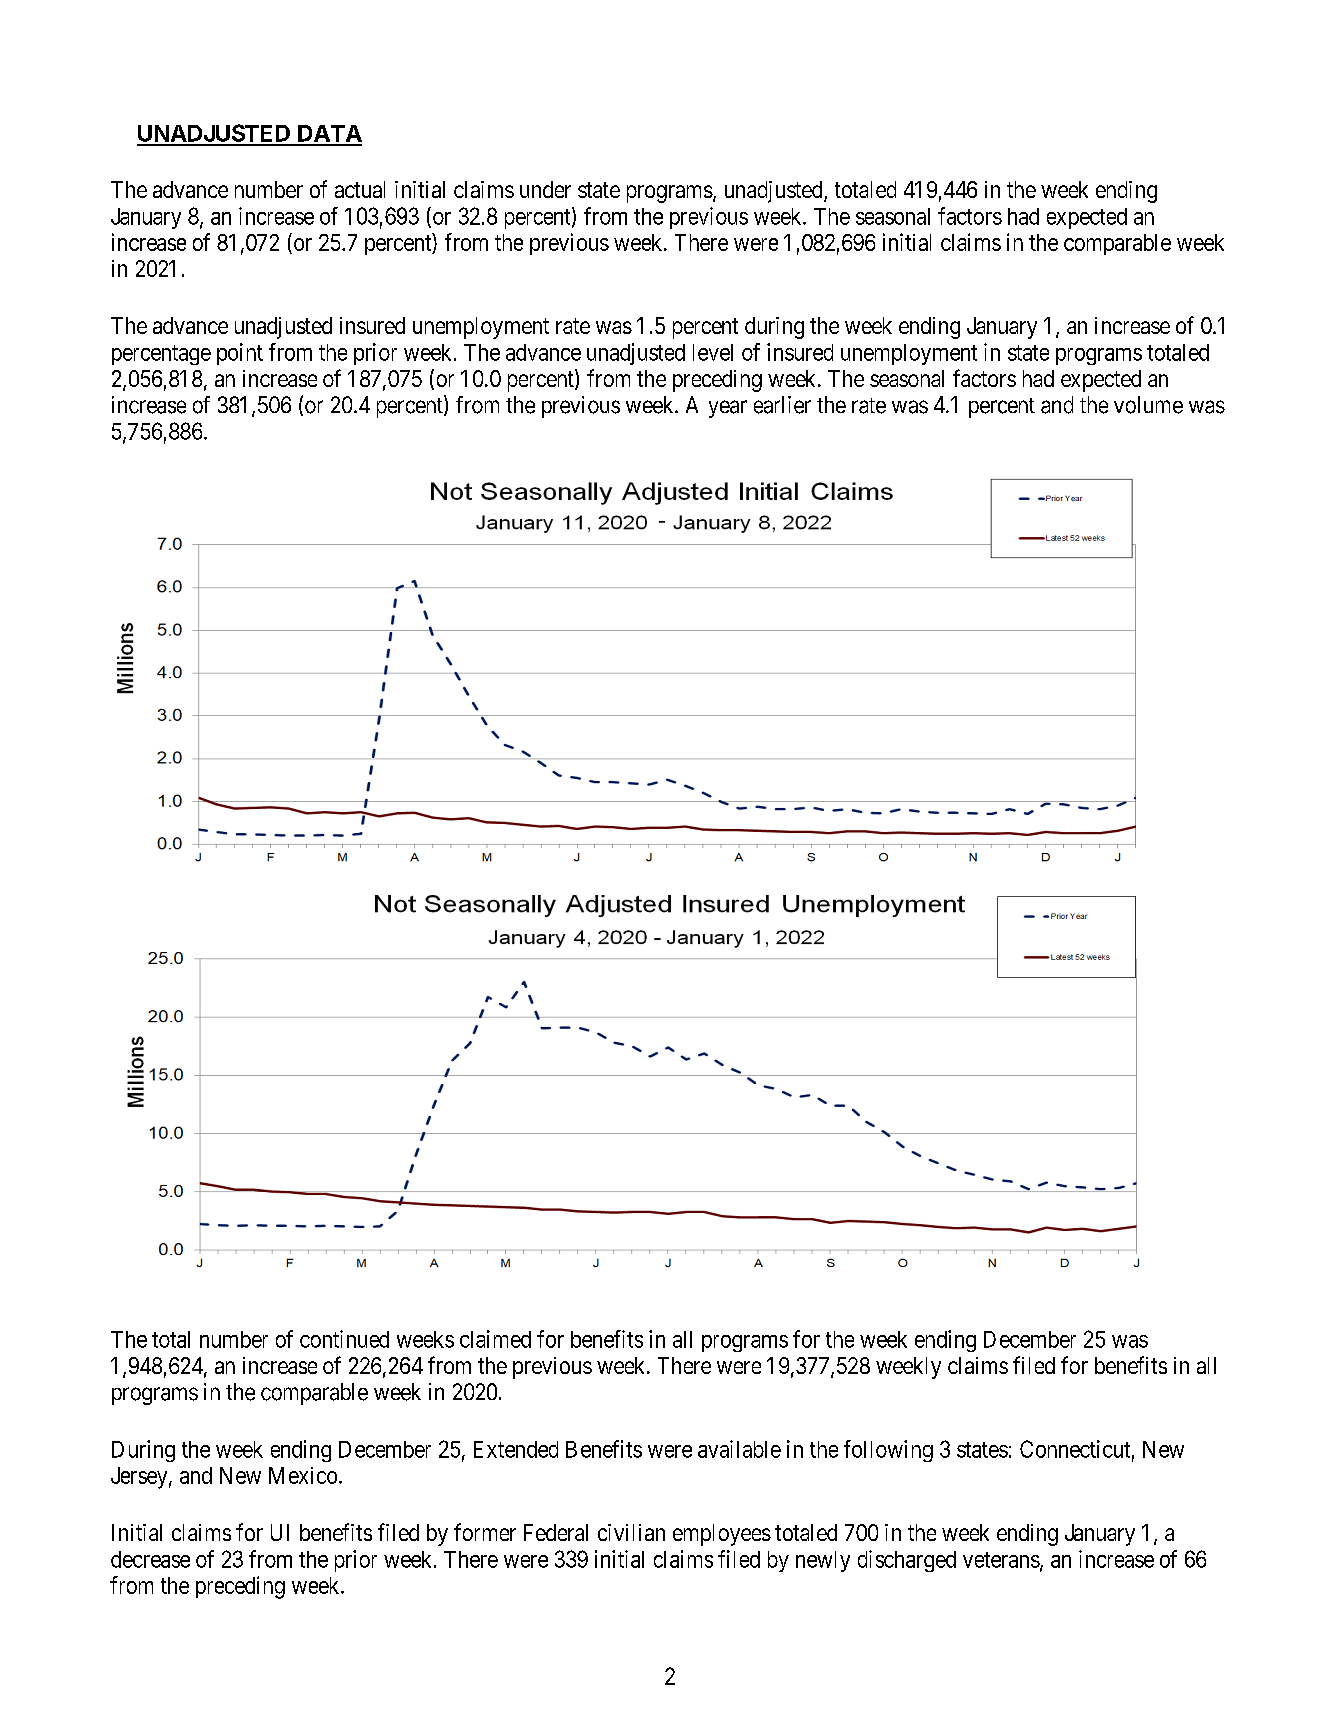  I want to click on actual, so click(360, 189).
